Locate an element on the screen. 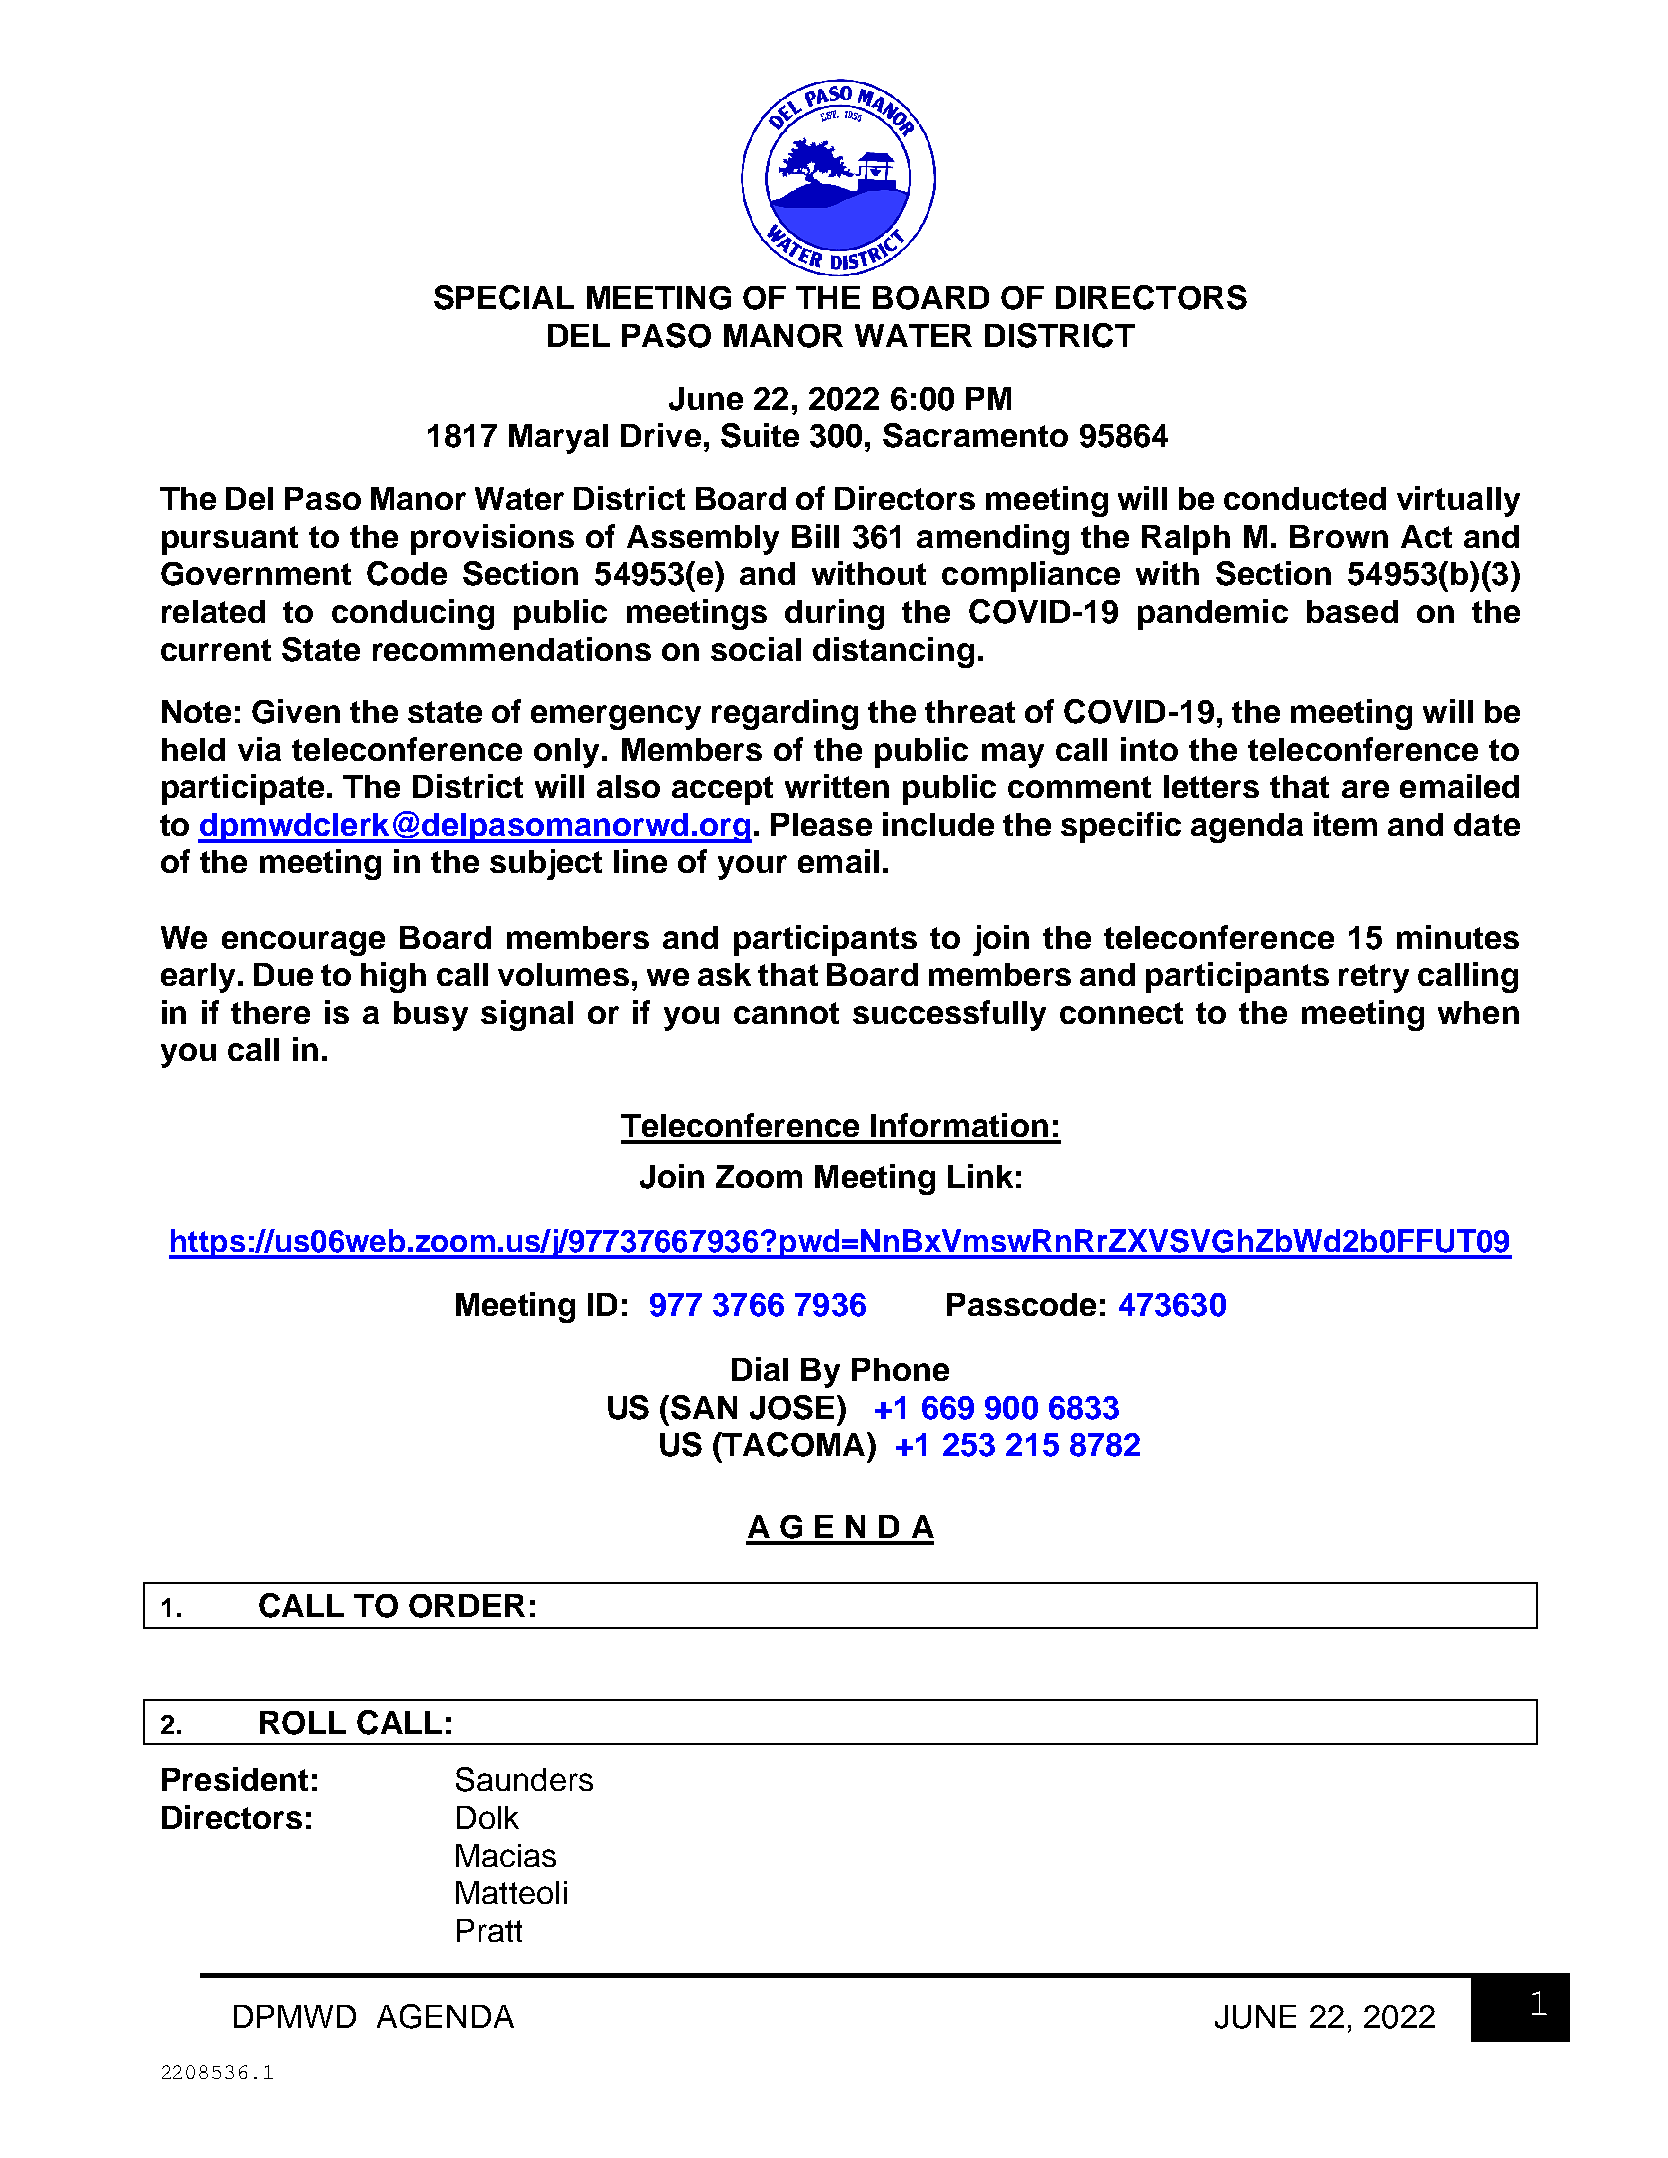  Macias is located at coordinates (506, 1855).
